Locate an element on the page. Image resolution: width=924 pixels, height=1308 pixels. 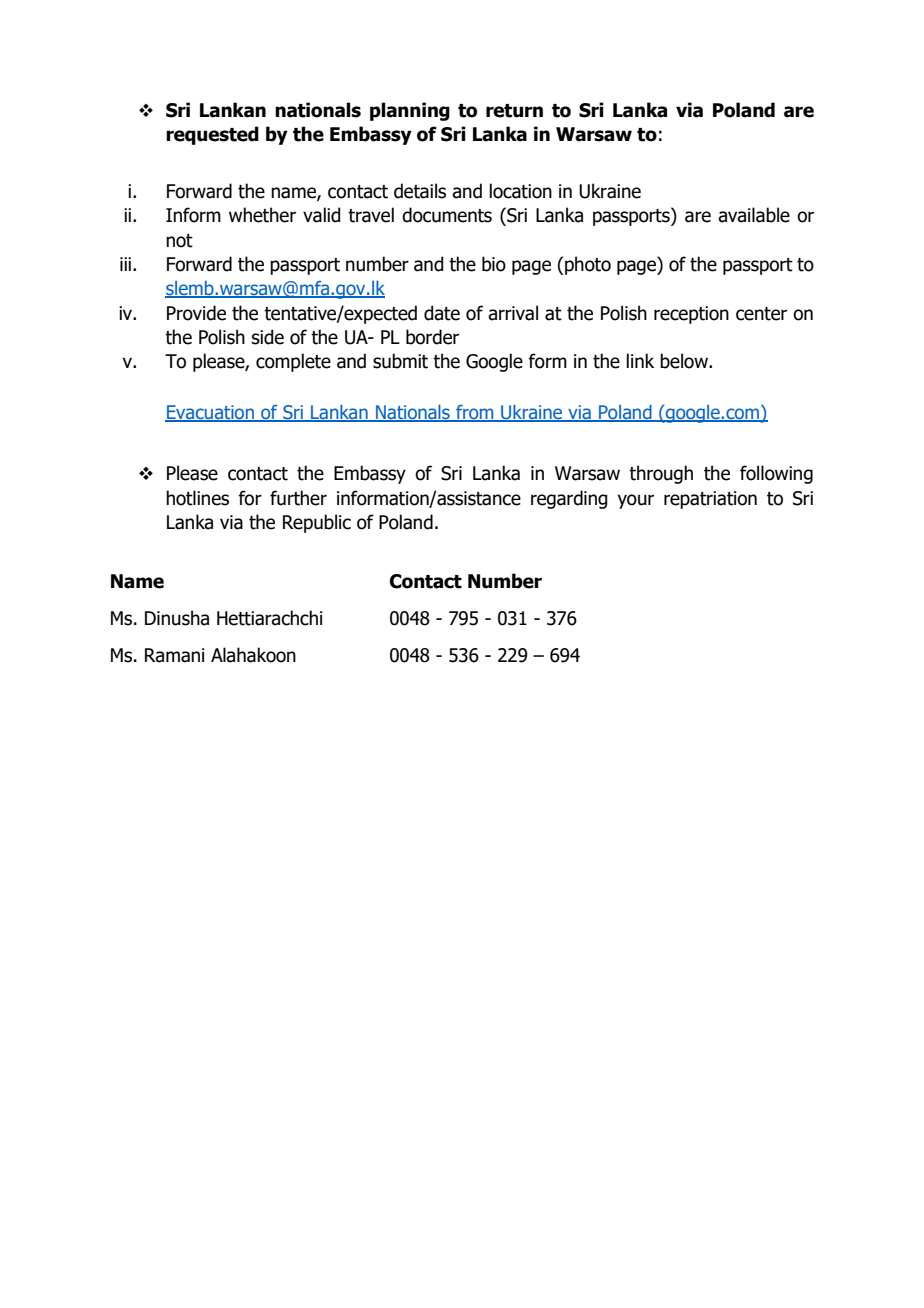
arrival is located at coordinates (513, 313).
